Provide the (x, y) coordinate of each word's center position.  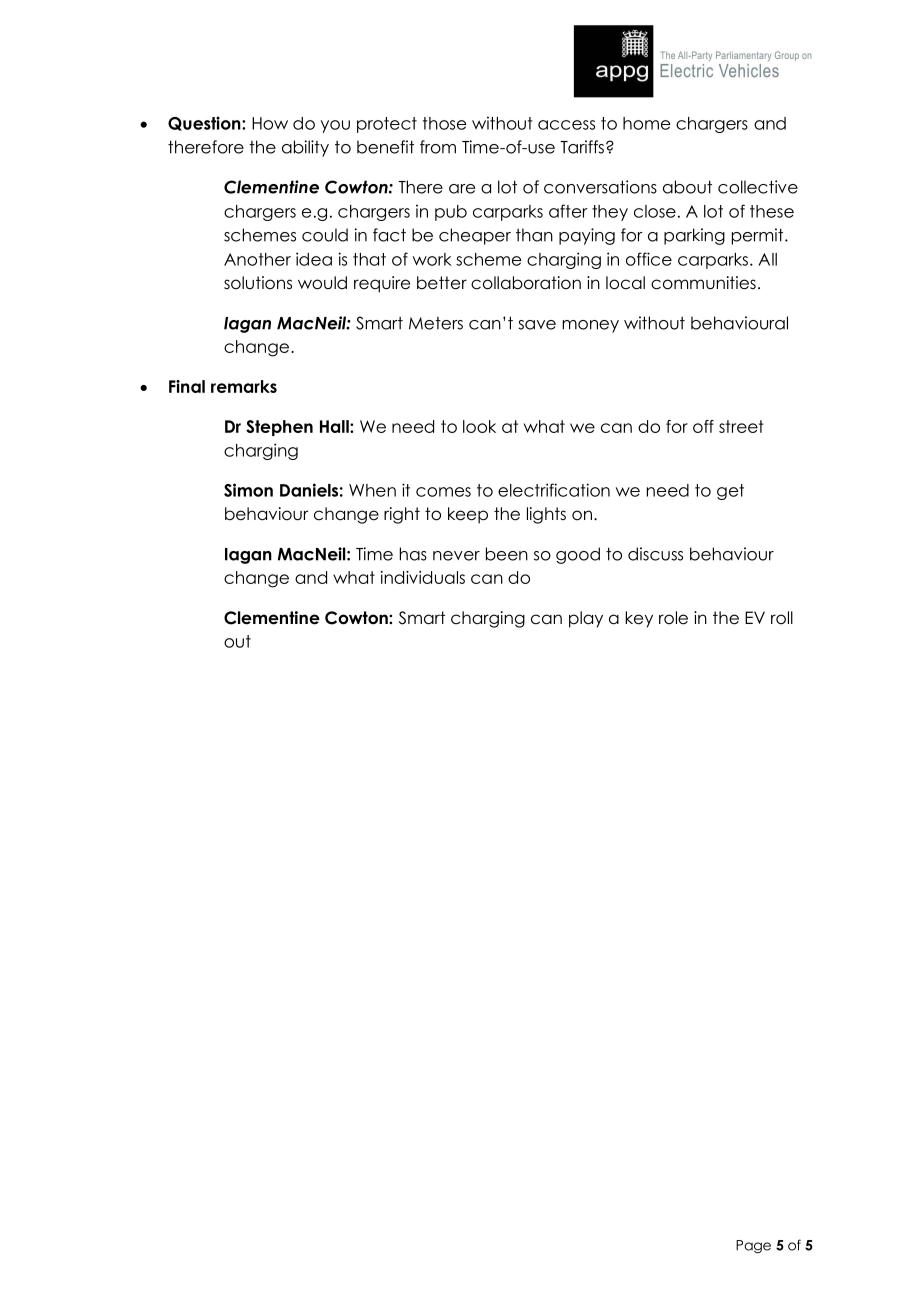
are (462, 189)
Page (753, 1246)
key (639, 619)
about (687, 187)
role (673, 618)
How (270, 123)
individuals (423, 577)
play (586, 619)
